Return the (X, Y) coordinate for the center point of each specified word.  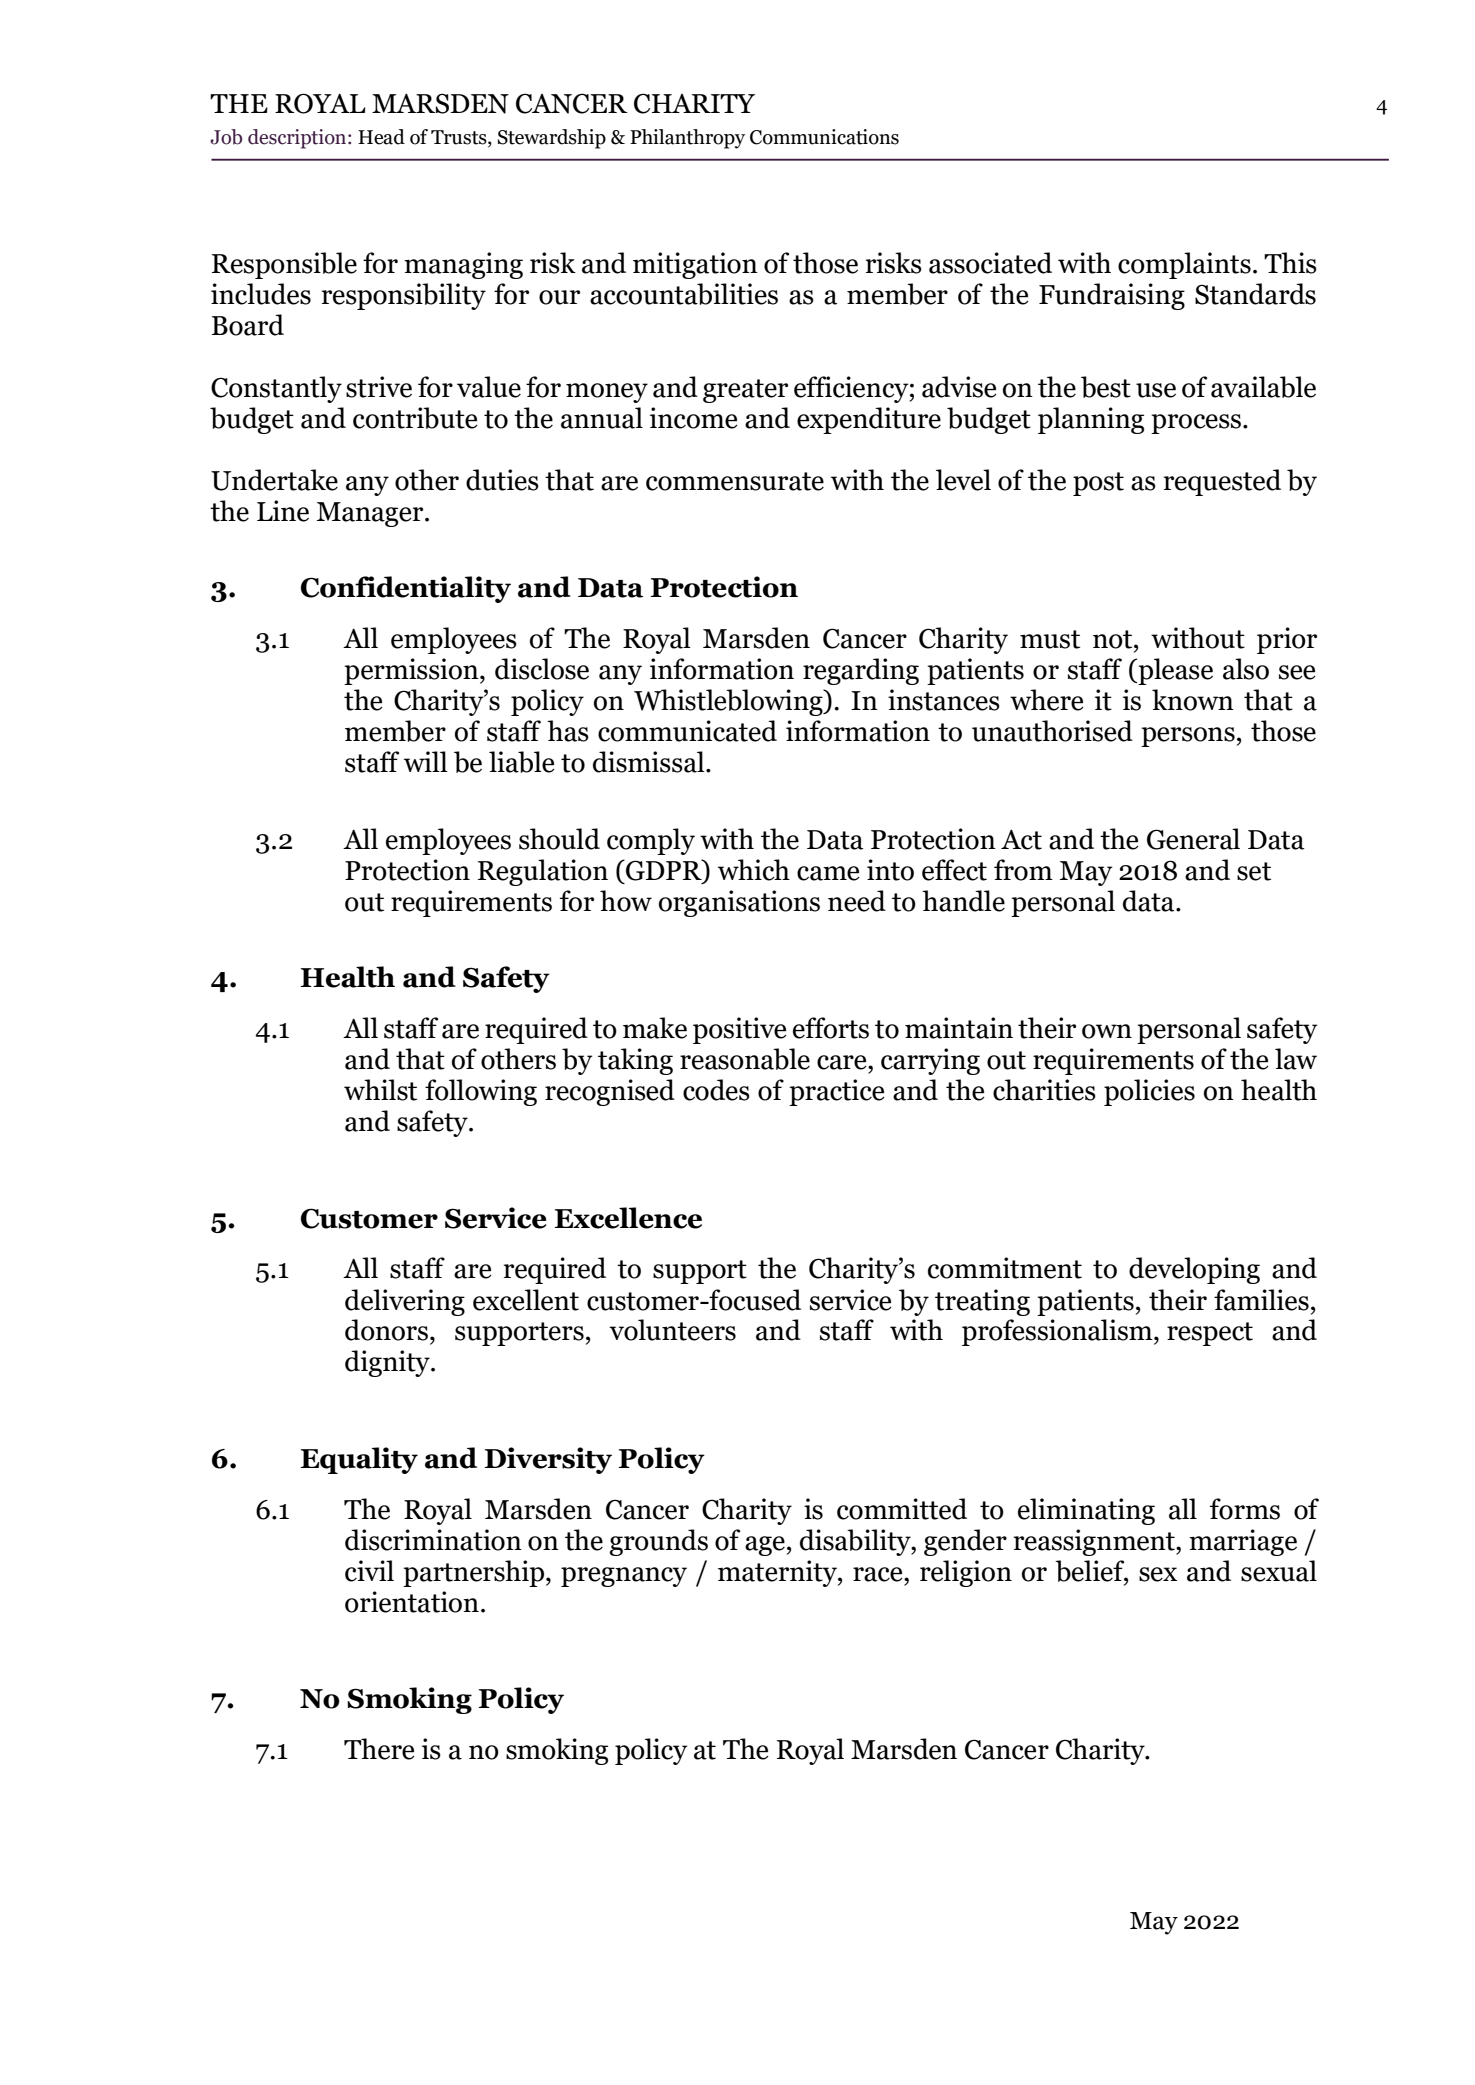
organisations (739, 903)
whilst (380, 1090)
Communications (824, 137)
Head (381, 137)
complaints (1184, 265)
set (1254, 871)
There (379, 1749)
